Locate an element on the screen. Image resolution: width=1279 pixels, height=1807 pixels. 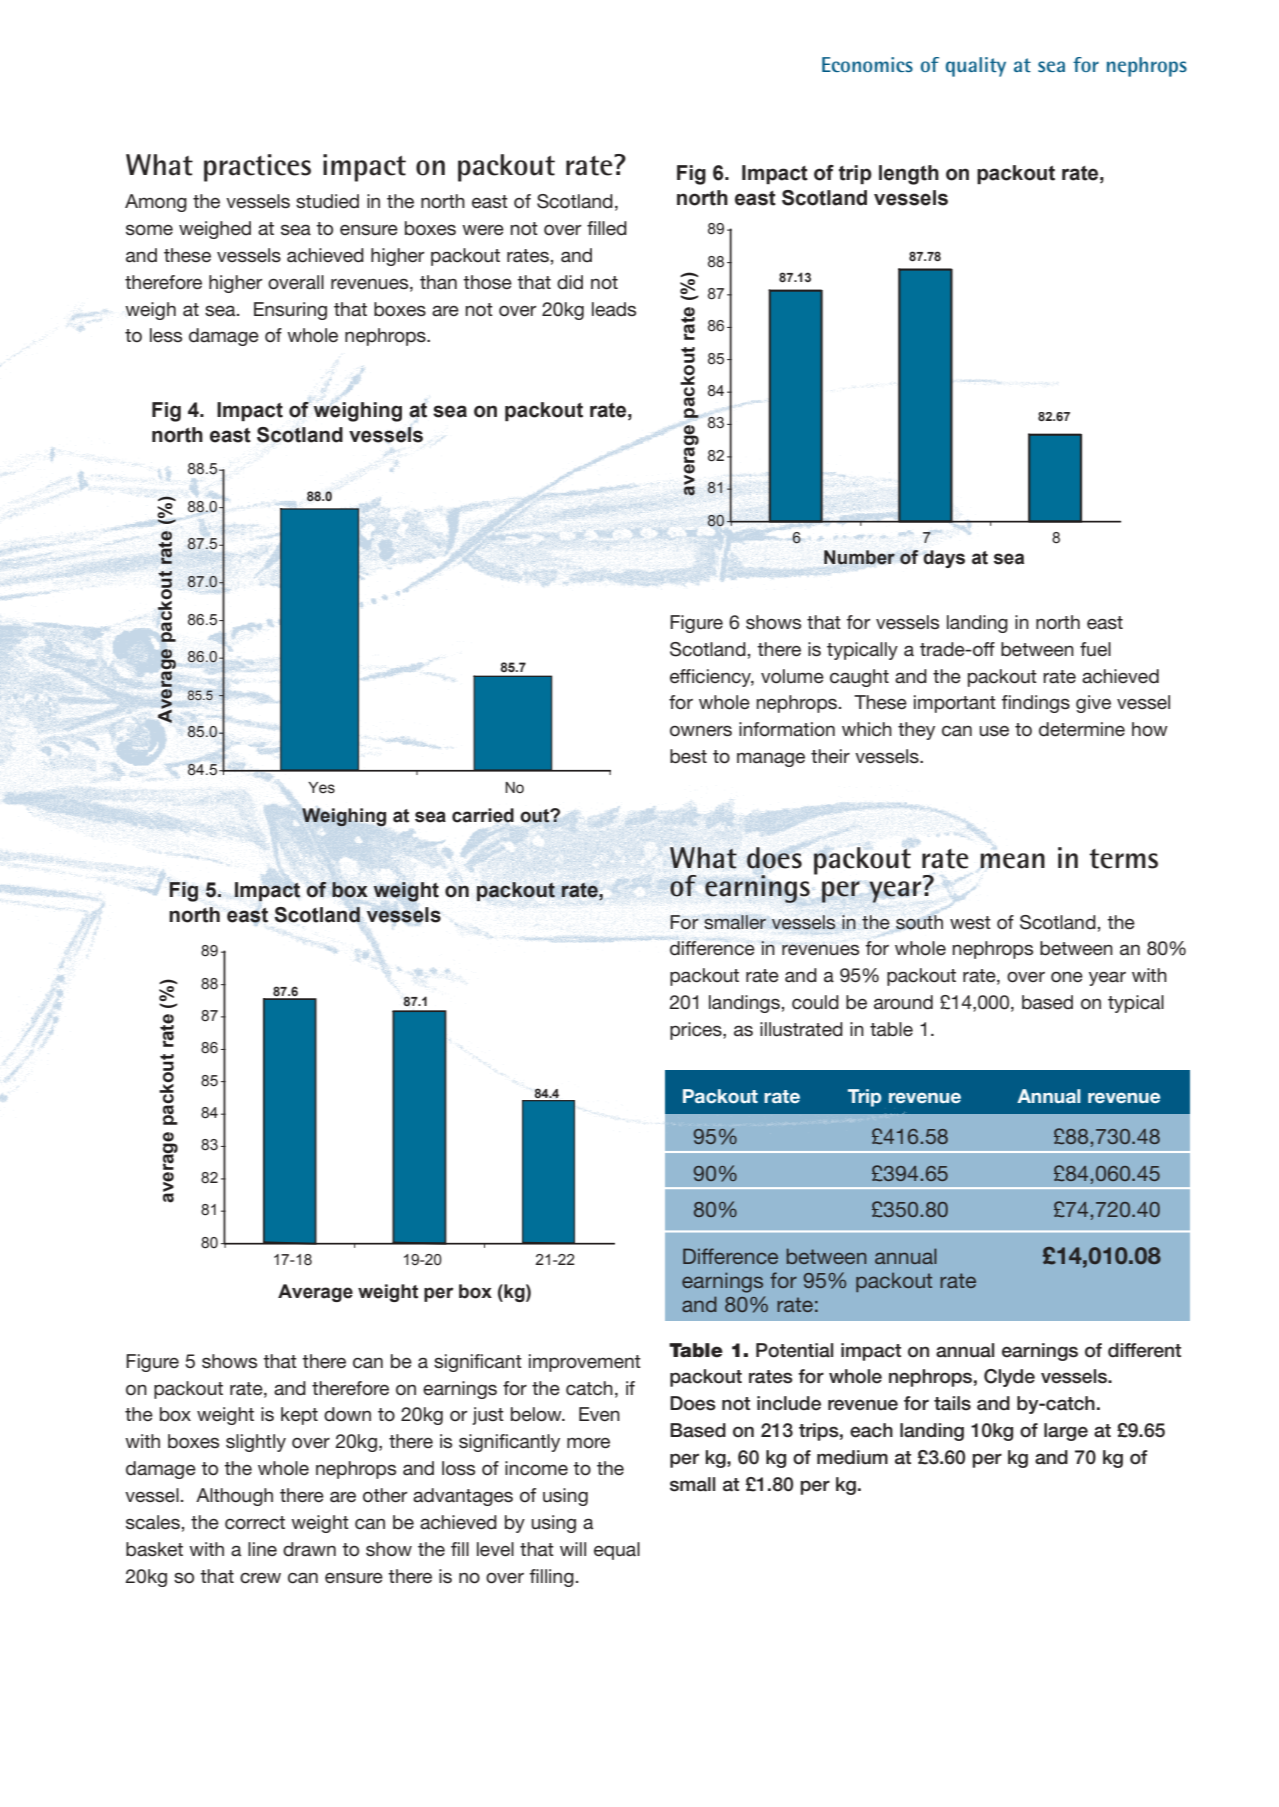
practices is located at coordinates (257, 168).
